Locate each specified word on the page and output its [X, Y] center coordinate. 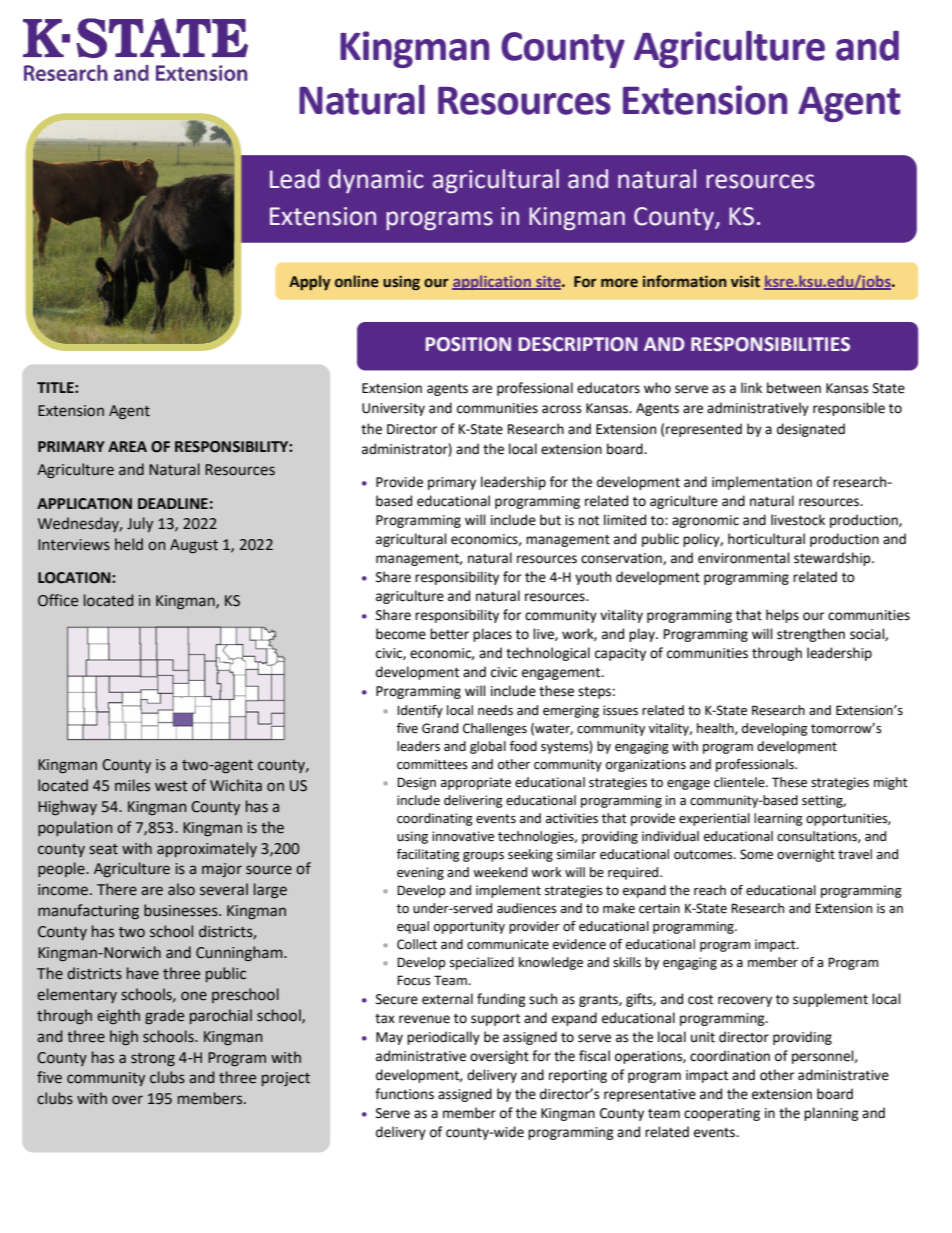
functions [404, 1094]
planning [831, 1114]
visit [745, 281]
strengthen [811, 635]
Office [58, 600]
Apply [310, 282]
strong [153, 1059]
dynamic [376, 181]
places [492, 635]
